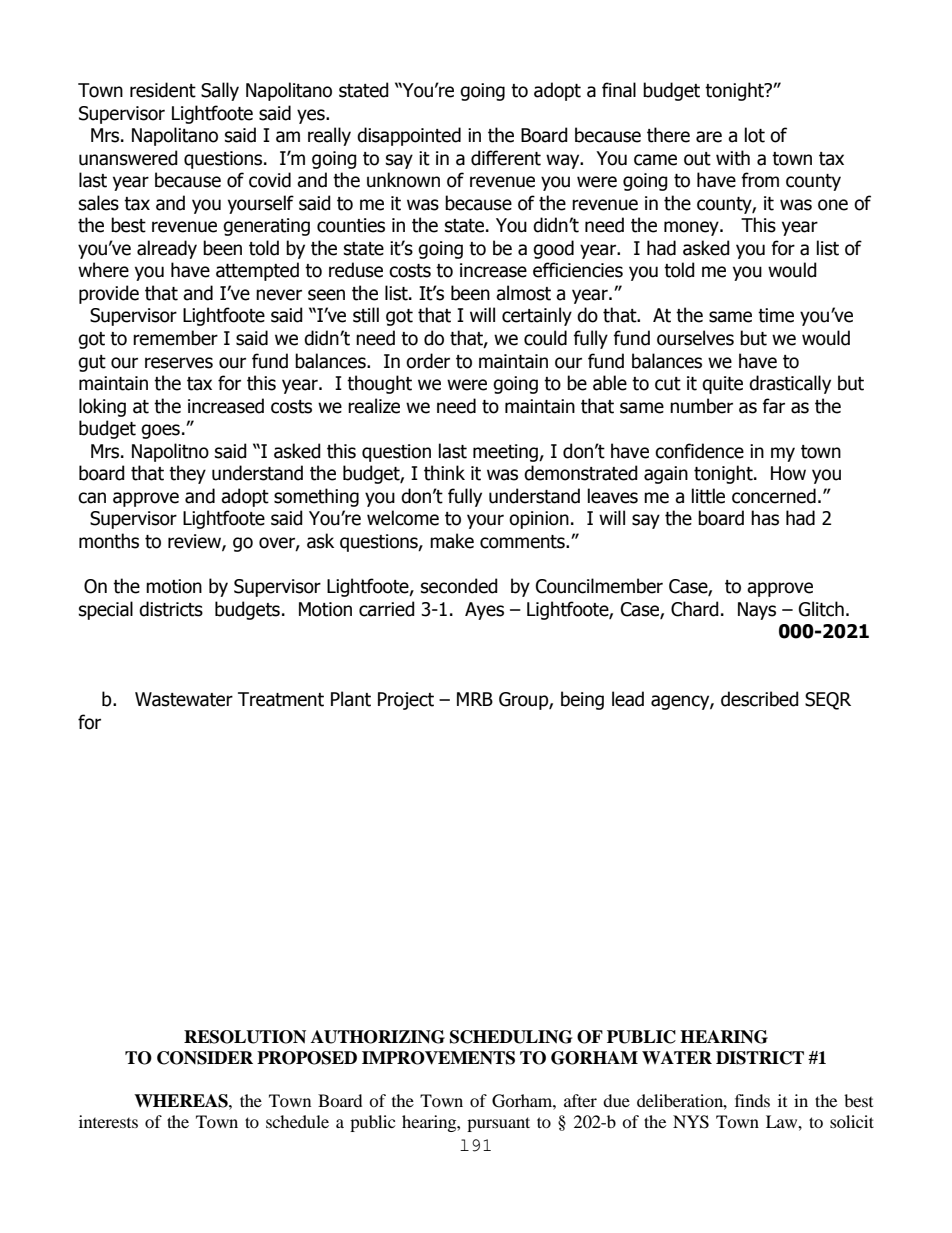  What do you see at coordinates (484, 611) in the page?
I see `Ayes` at bounding box center [484, 611].
